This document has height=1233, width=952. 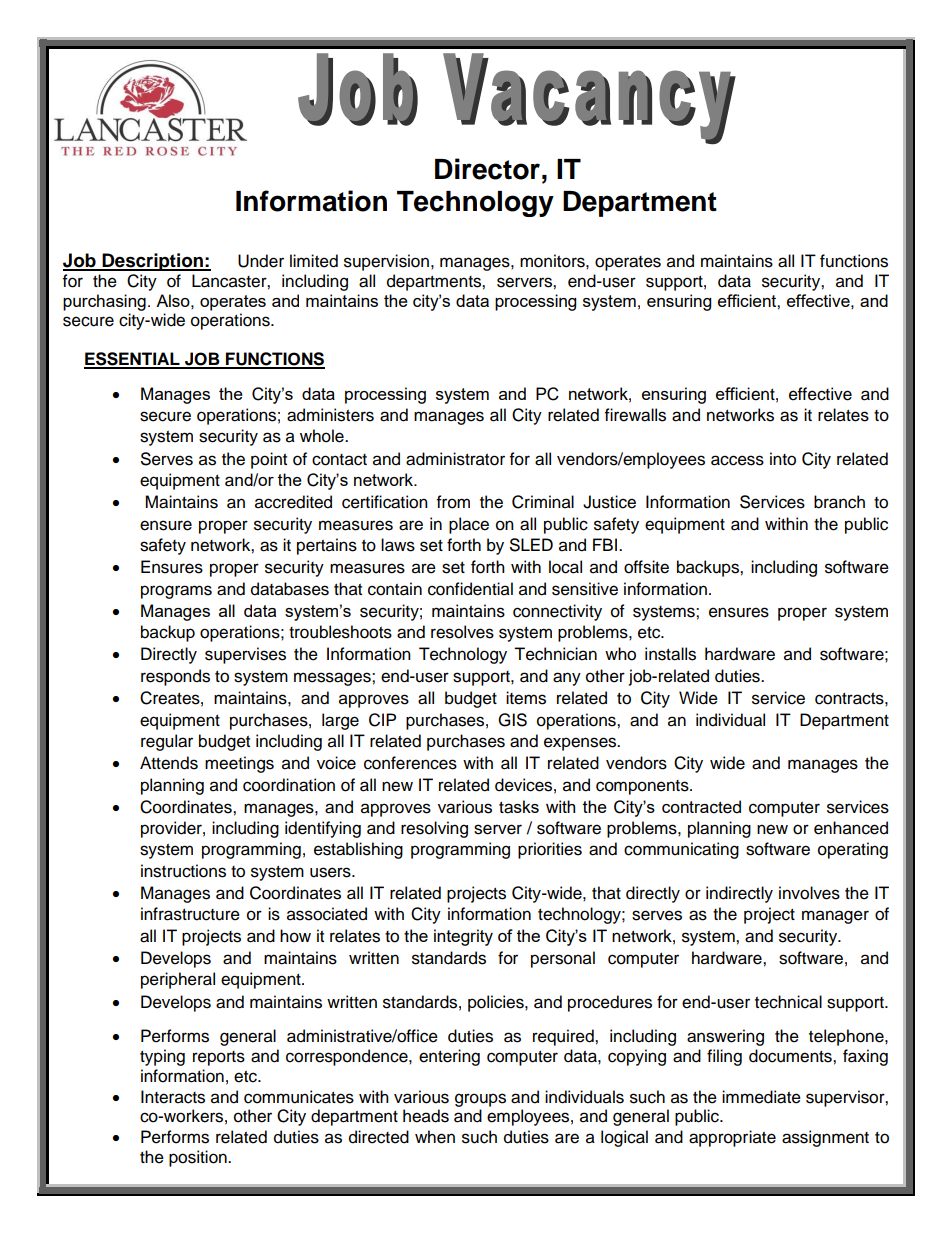 I want to click on GIS, so click(x=512, y=720).
